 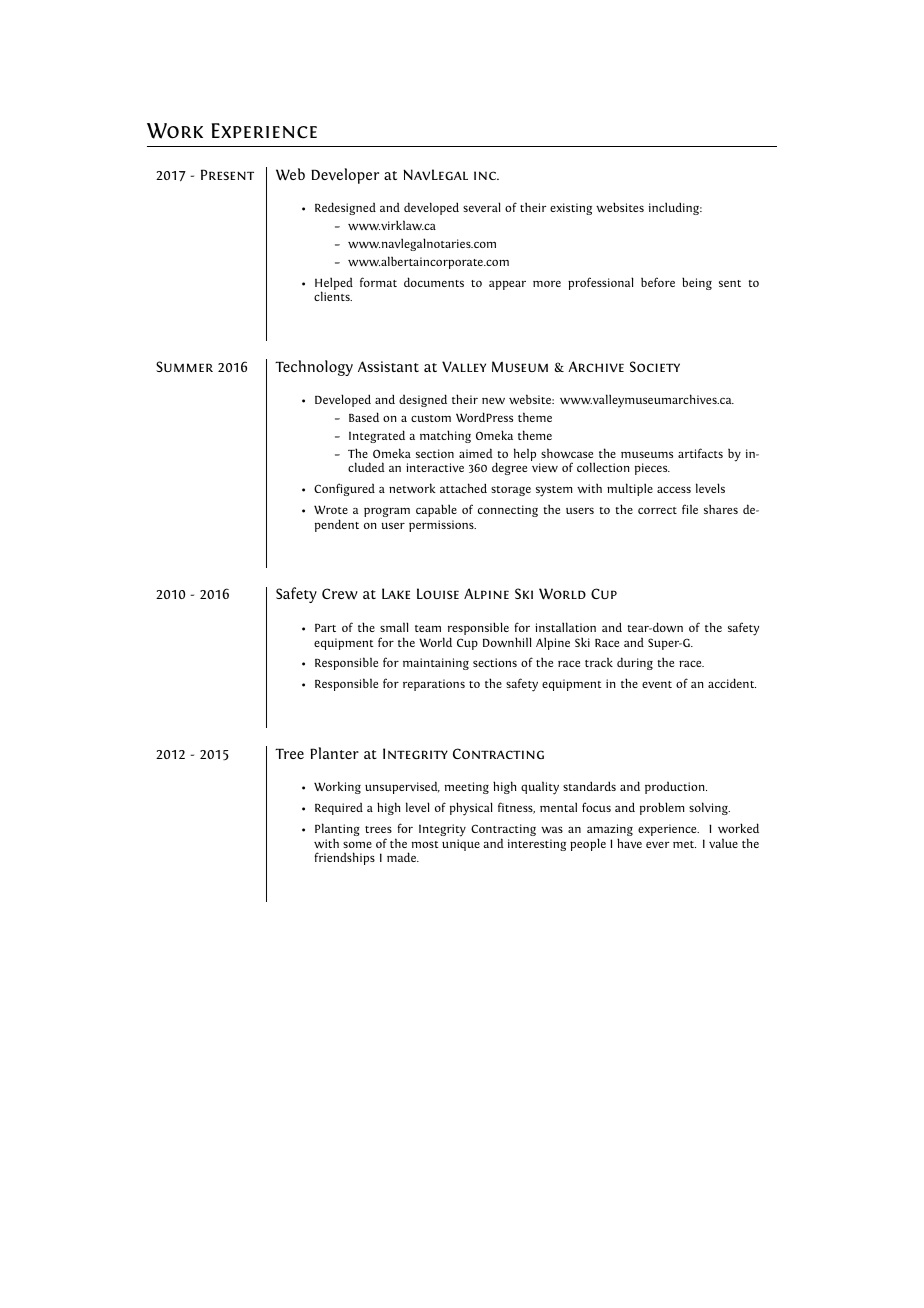 I want to click on correct, so click(x=657, y=510).
